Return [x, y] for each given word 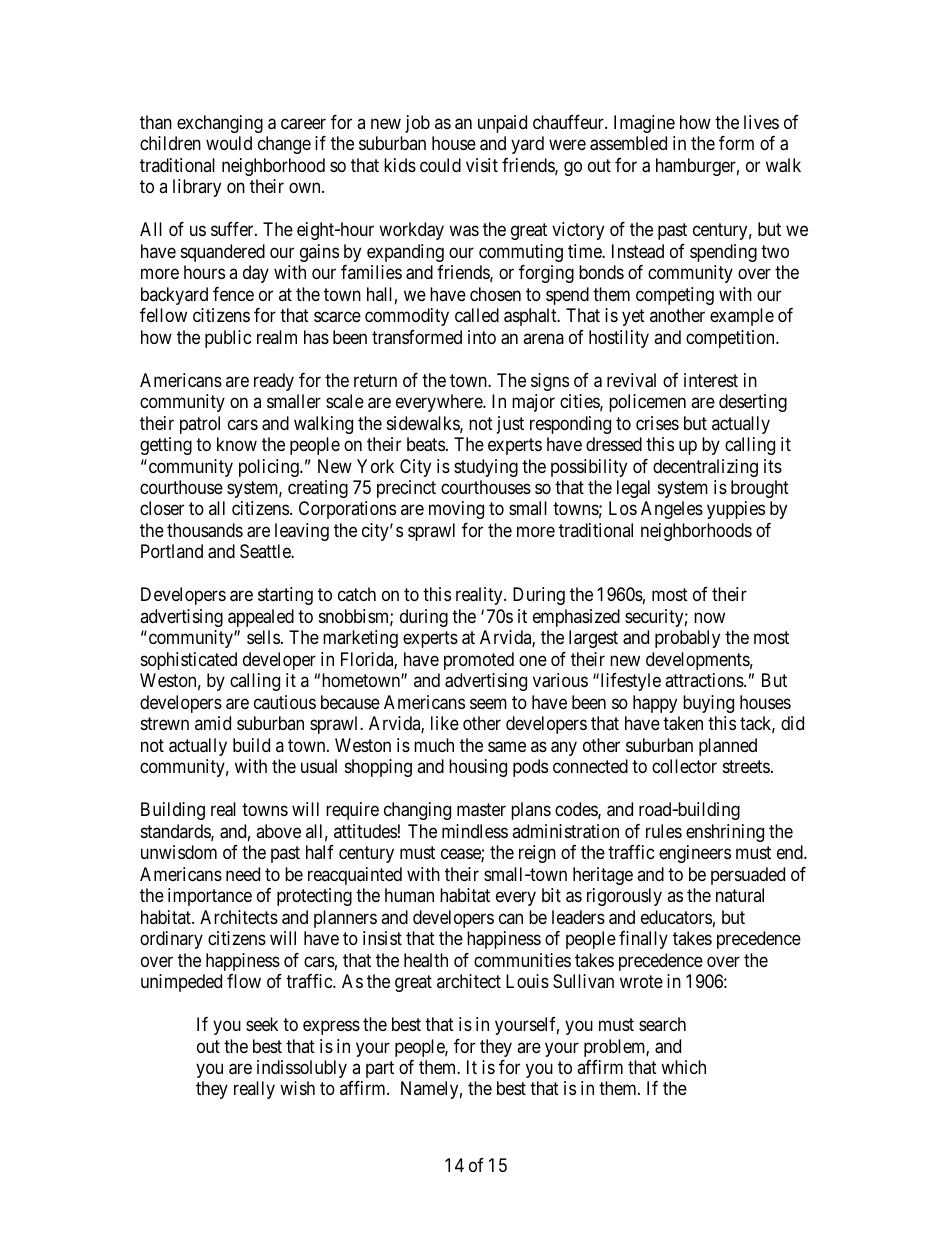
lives [761, 122]
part [380, 1069]
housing [478, 768]
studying [486, 468]
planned [728, 747]
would [229, 143]
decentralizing [705, 468]
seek [262, 1024]
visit [482, 165]
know [237, 444]
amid [213, 723]
